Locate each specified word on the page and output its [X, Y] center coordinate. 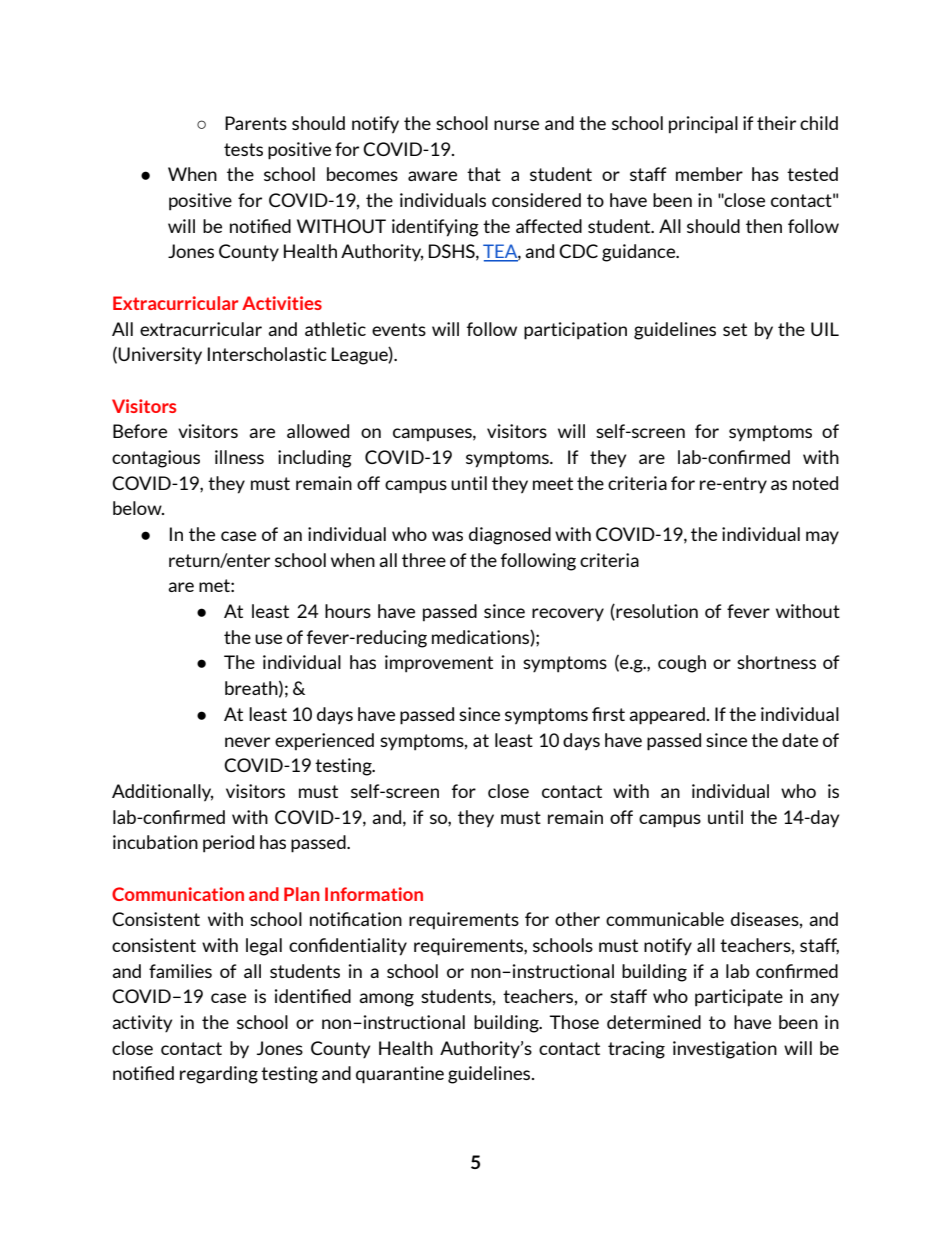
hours [348, 611]
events [399, 329]
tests [243, 149]
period [228, 844]
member [709, 174]
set [735, 329]
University [160, 356]
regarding [219, 1075]
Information [374, 894]
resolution [656, 612]
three [424, 560]
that [484, 174]
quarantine [400, 1075]
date [800, 740]
